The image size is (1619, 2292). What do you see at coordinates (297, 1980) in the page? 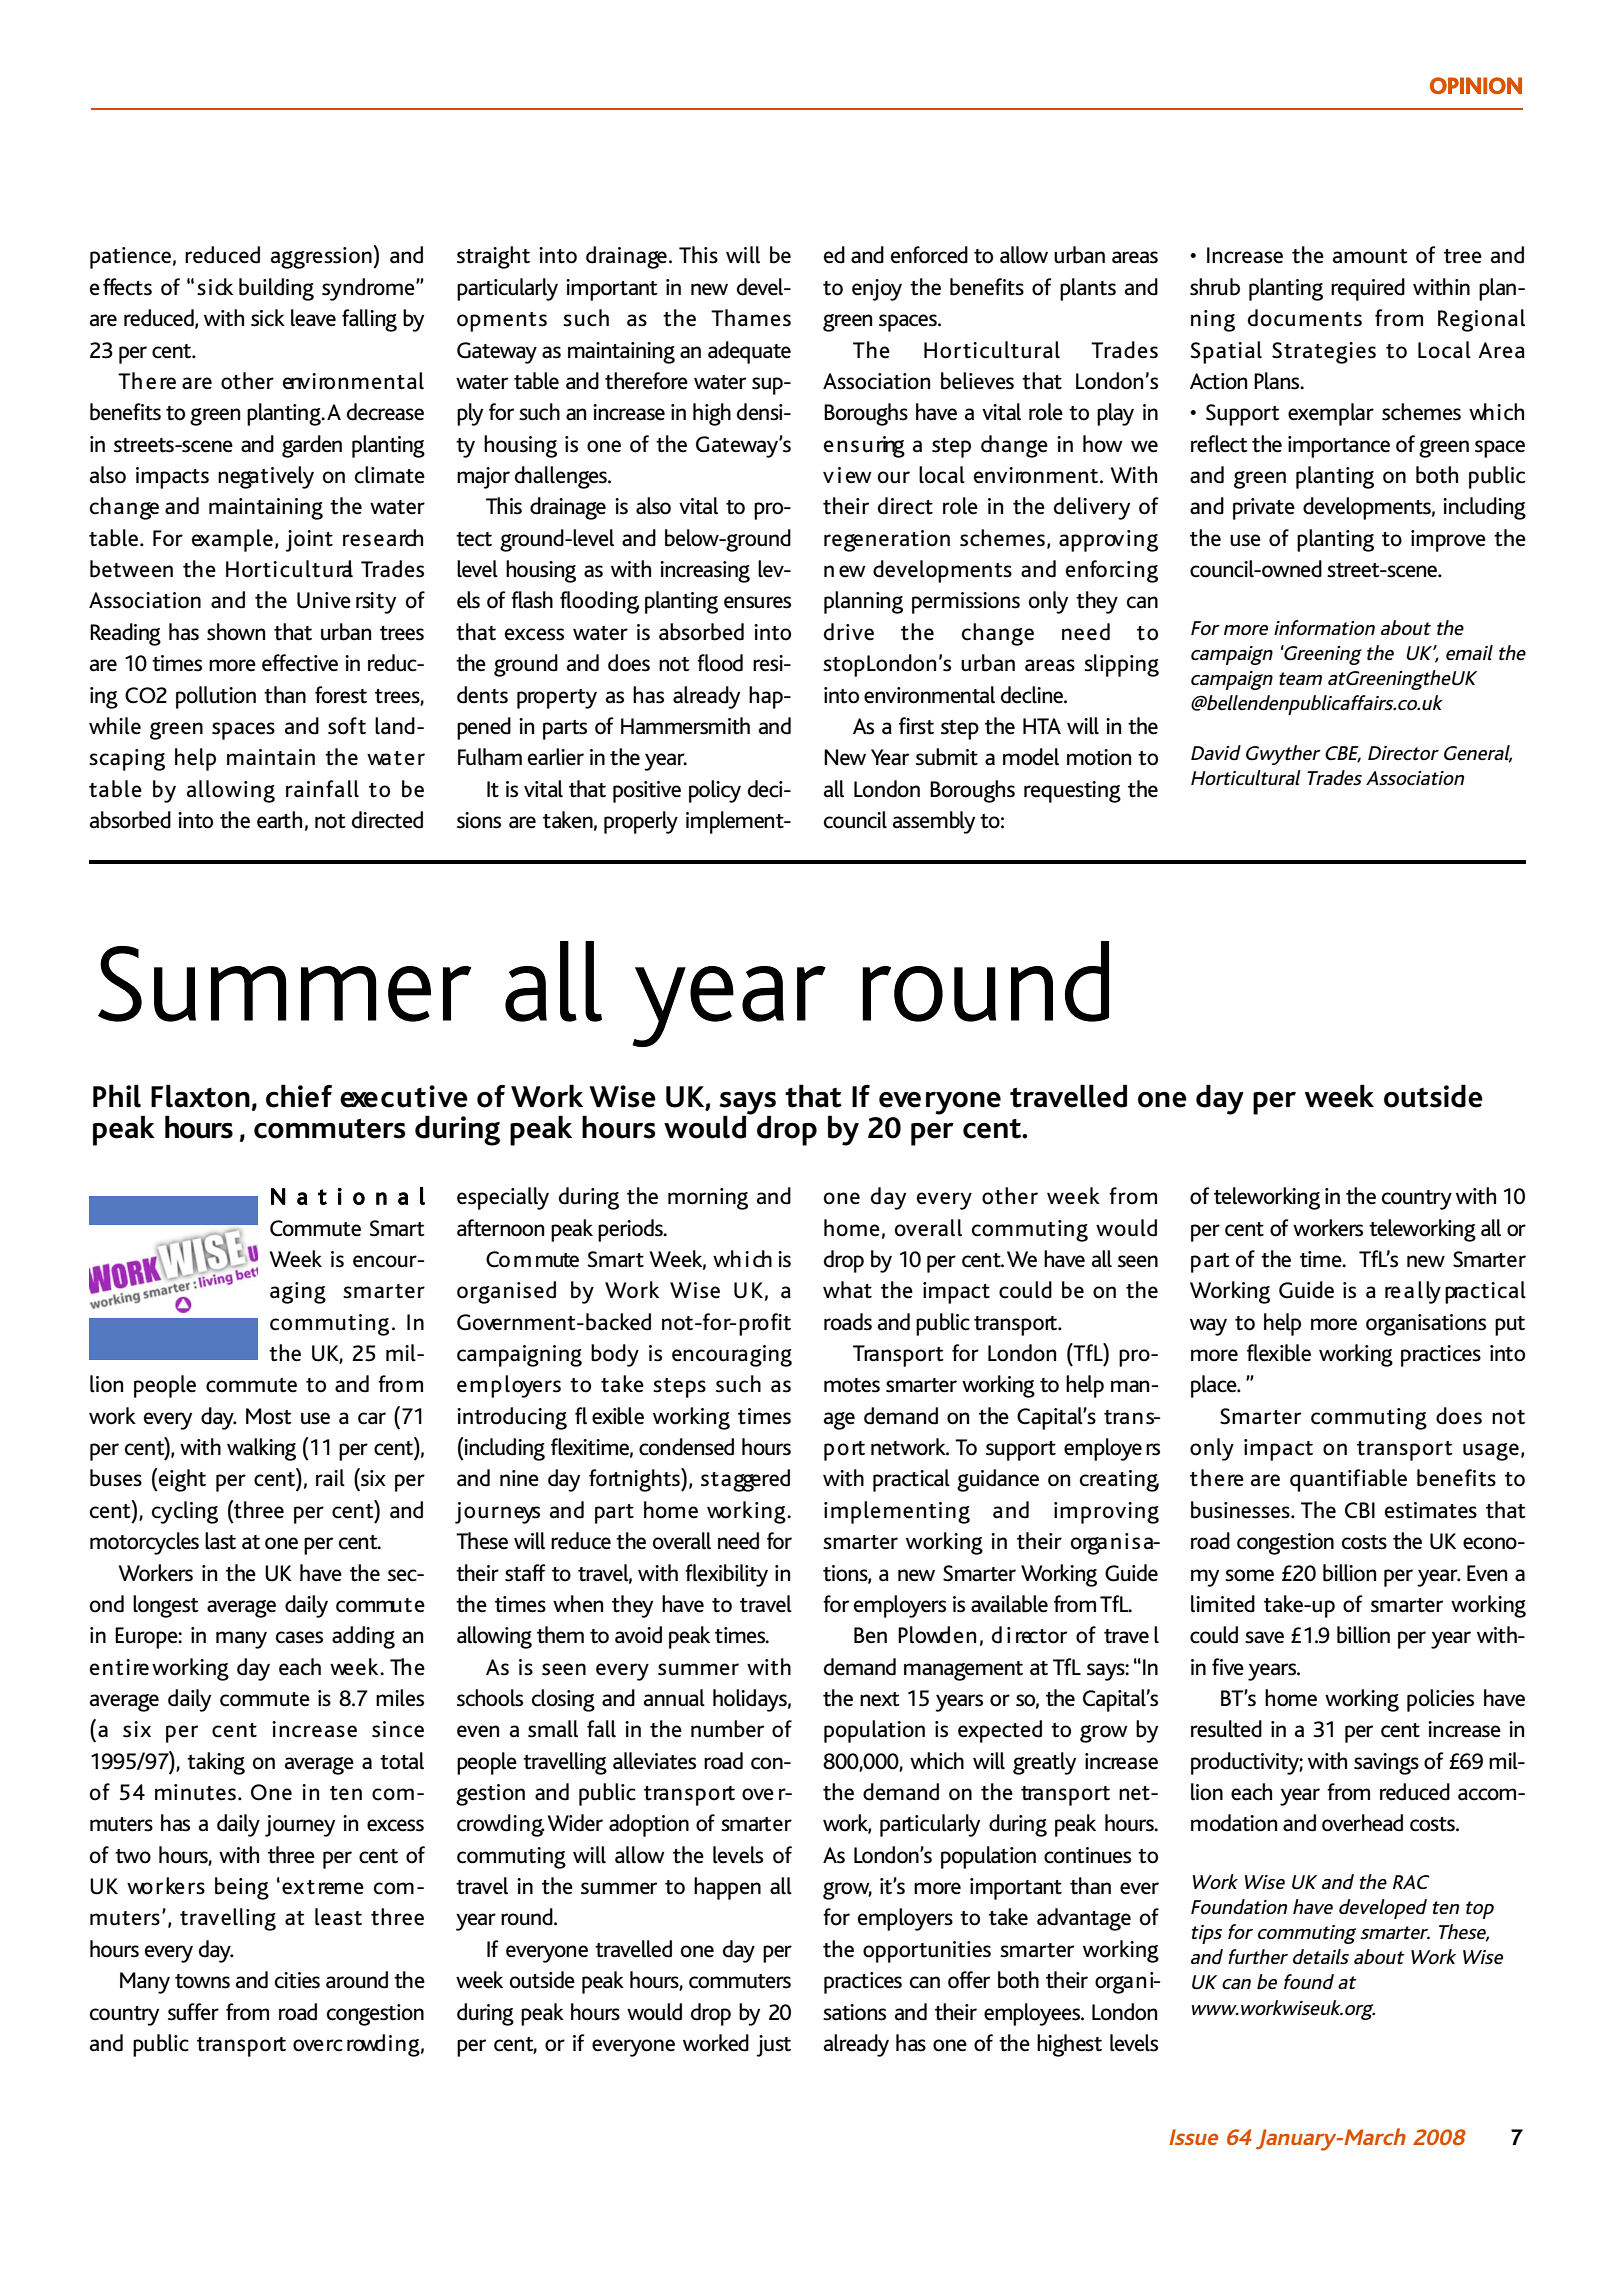
I see `cities` at bounding box center [297, 1980].
